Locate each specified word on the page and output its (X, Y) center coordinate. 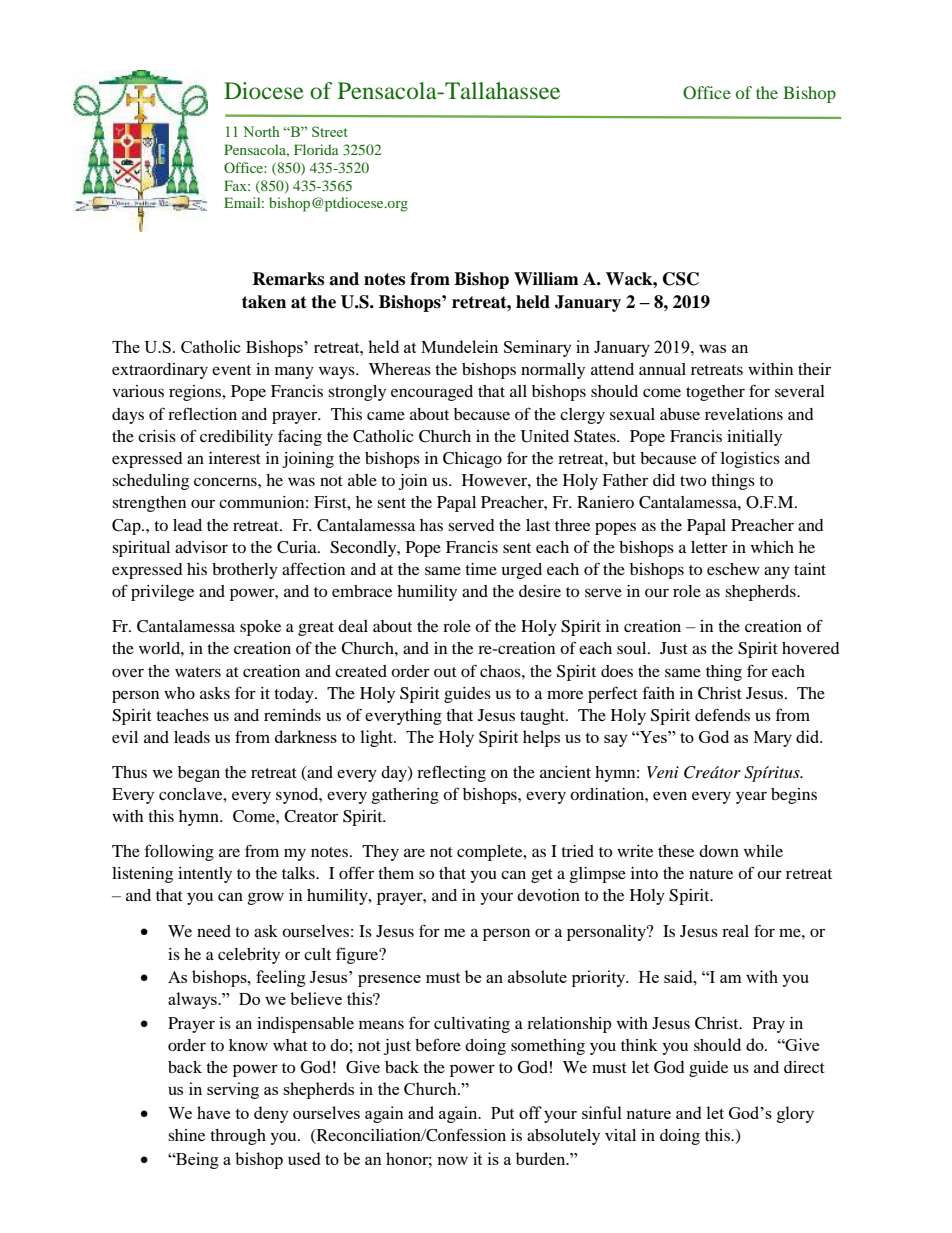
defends (722, 714)
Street (330, 131)
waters (198, 672)
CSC (681, 279)
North (261, 131)
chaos (501, 671)
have (213, 1112)
